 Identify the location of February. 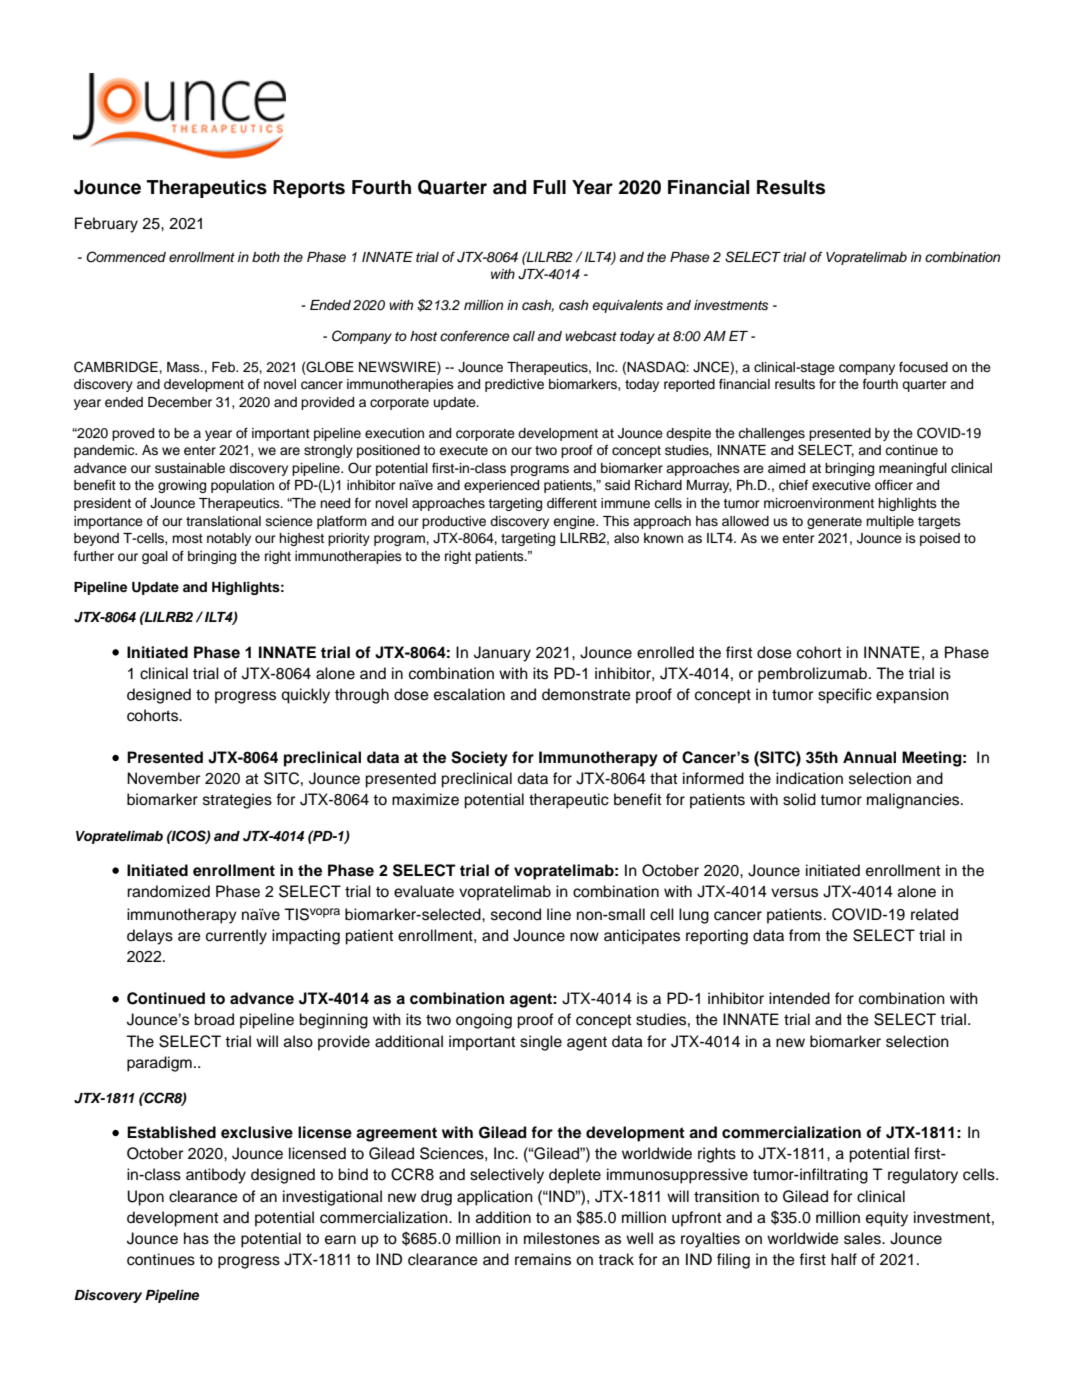
(106, 225).
